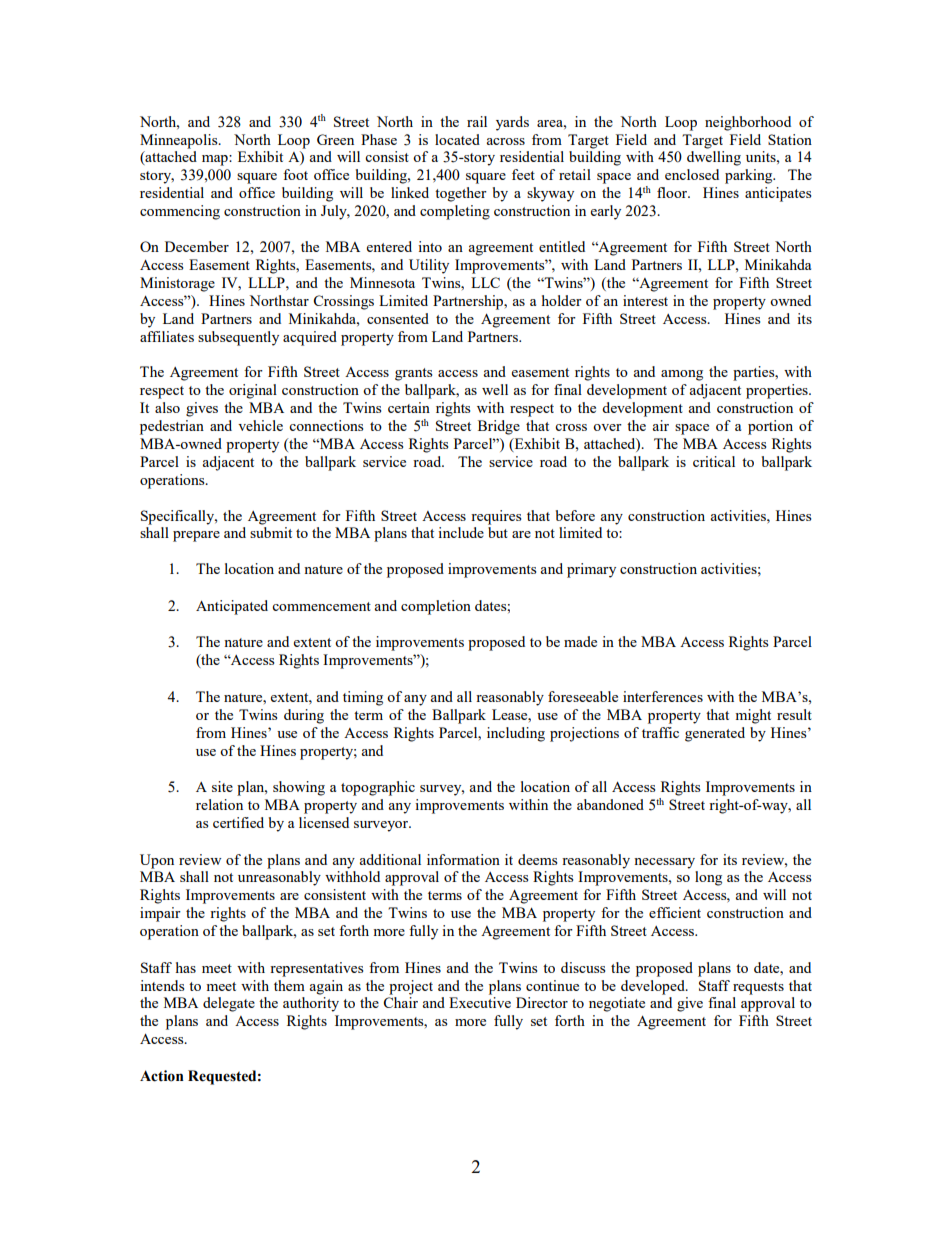 This screenshot has width=952, height=1233. I want to click on enclosed, so click(692, 174).
